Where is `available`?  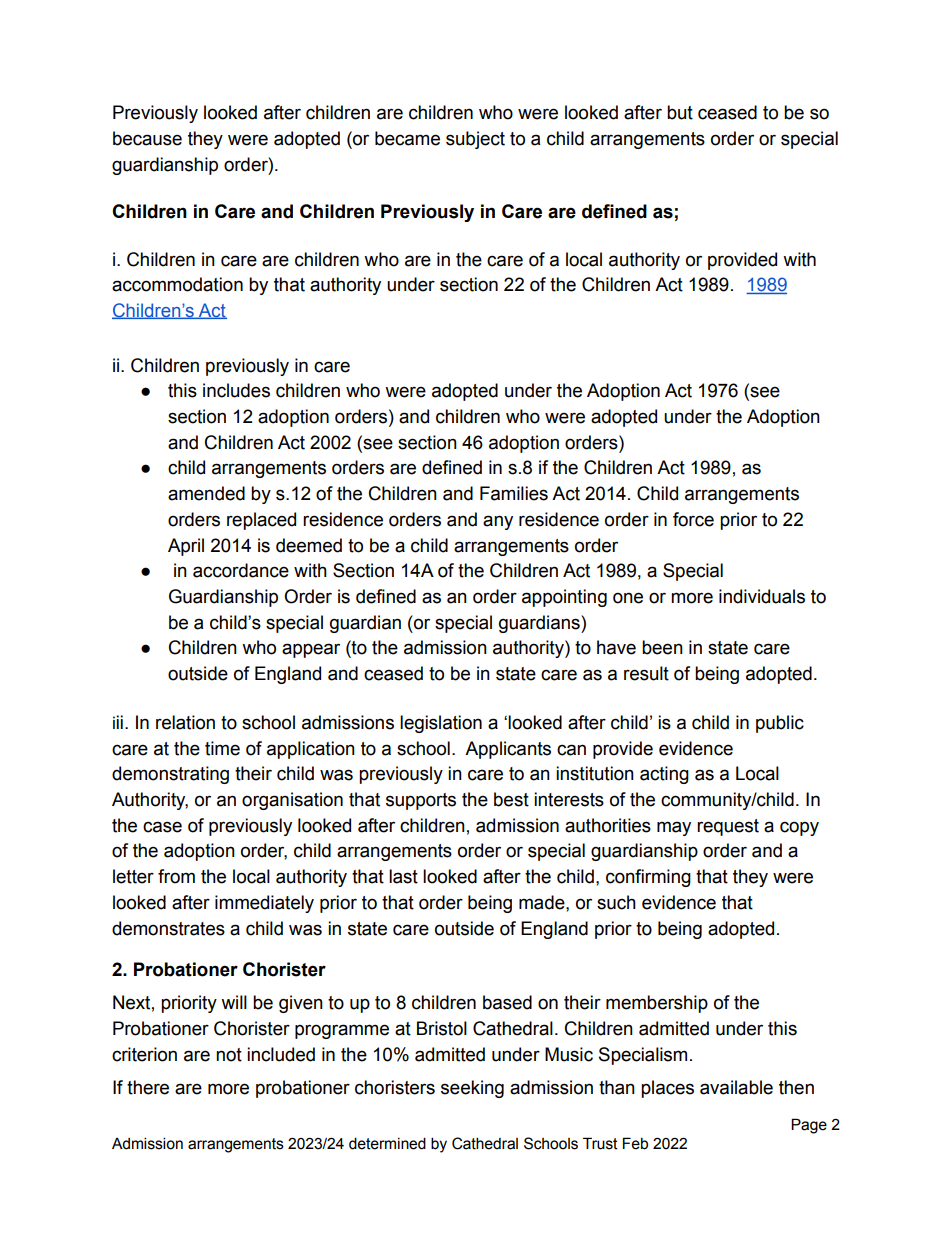
available is located at coordinates (736, 1087).
